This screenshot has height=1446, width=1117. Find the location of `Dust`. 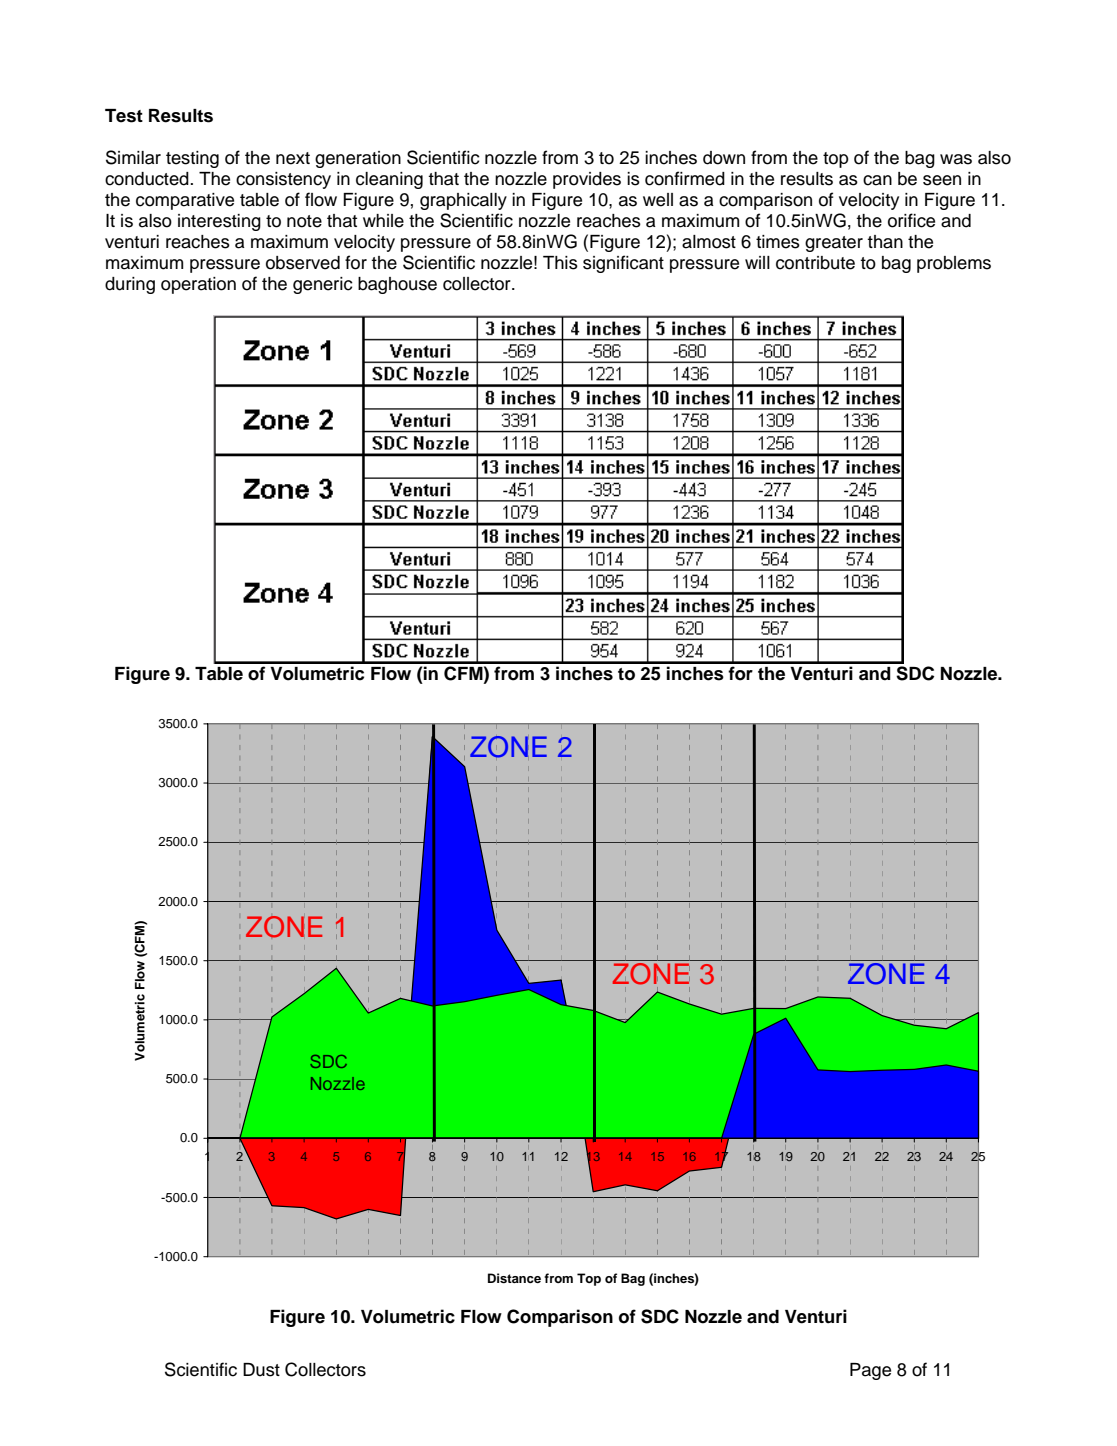

Dust is located at coordinates (261, 1370).
